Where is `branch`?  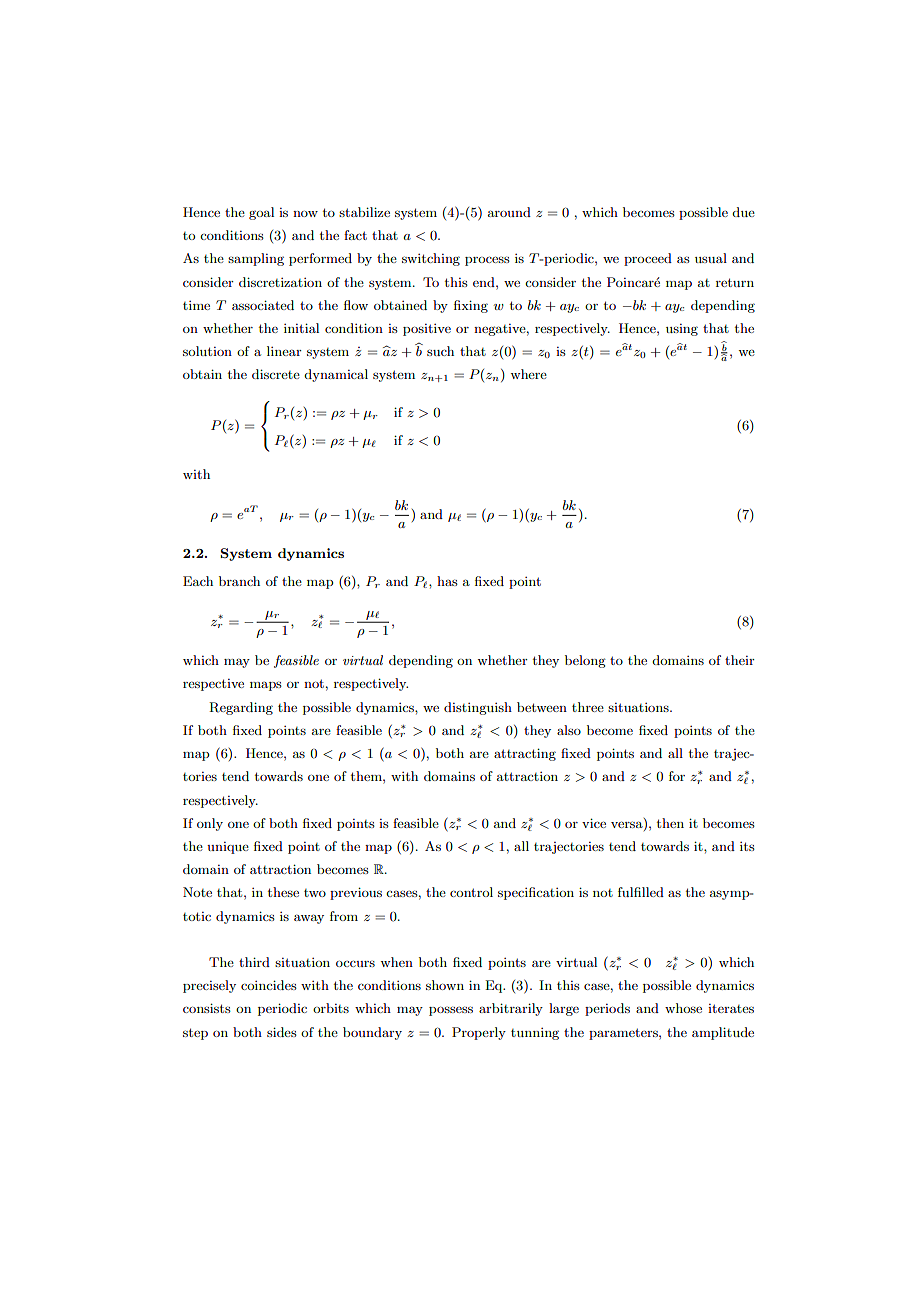 branch is located at coordinates (239, 581).
